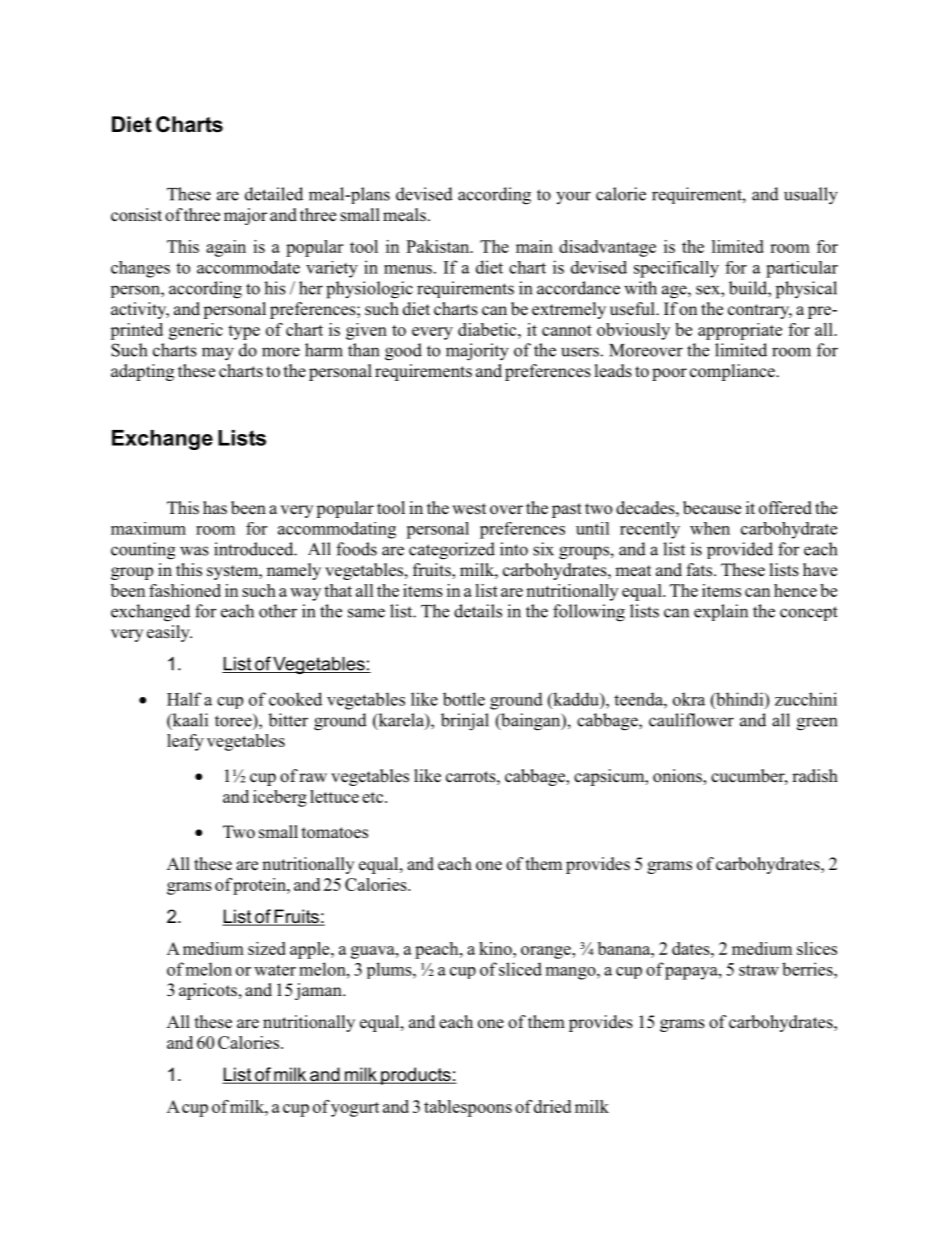 The width and height of the screenshot is (952, 1233). What do you see at coordinates (374, 797) in the screenshot?
I see `etc` at bounding box center [374, 797].
